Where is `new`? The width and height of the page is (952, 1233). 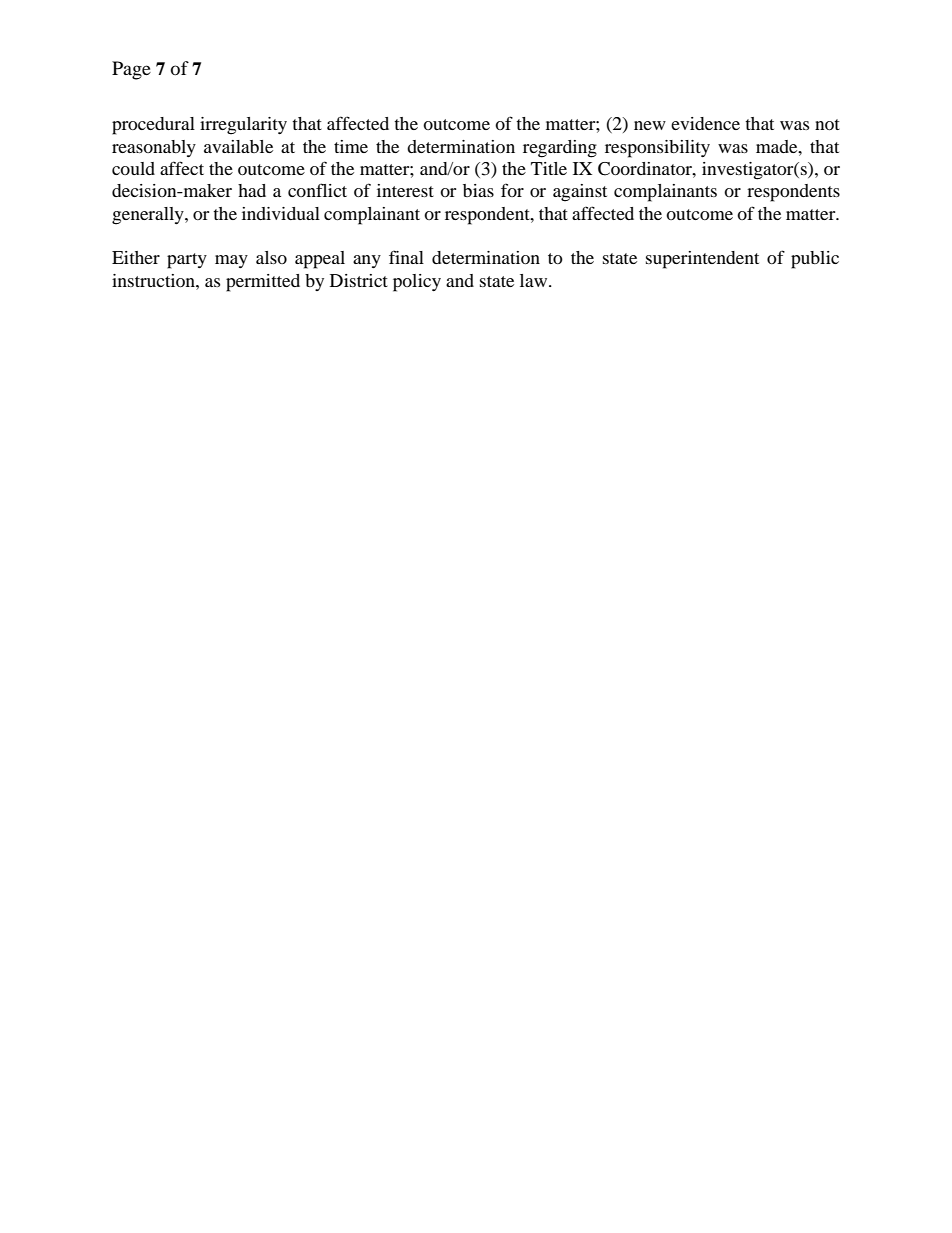
new is located at coordinates (650, 125).
